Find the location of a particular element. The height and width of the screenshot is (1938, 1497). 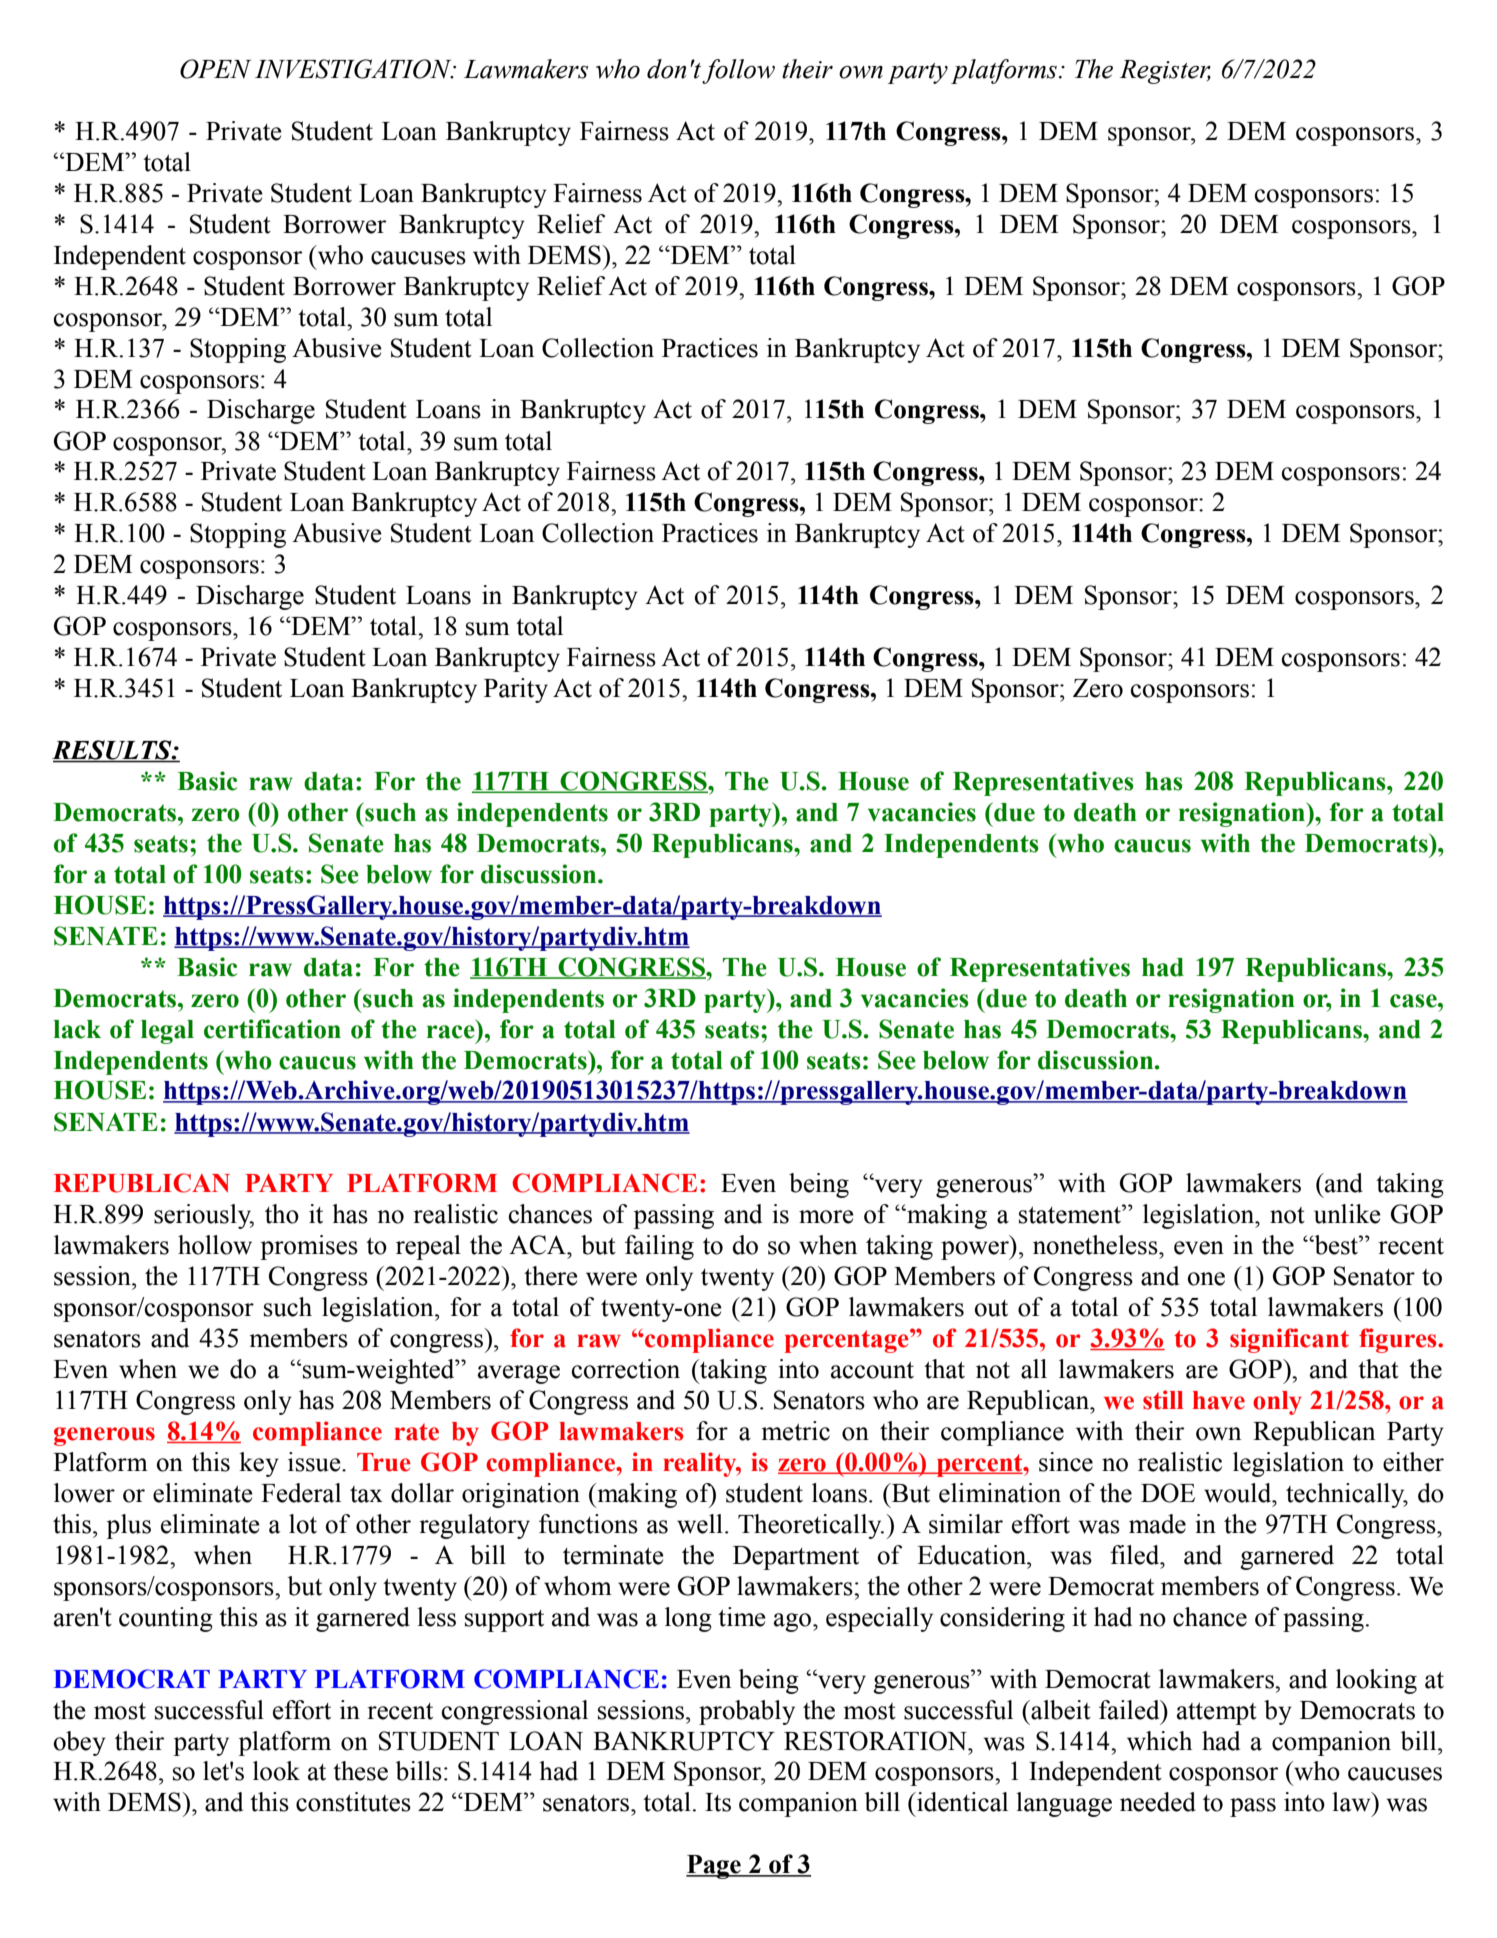

constitutes is located at coordinates (353, 1802).
